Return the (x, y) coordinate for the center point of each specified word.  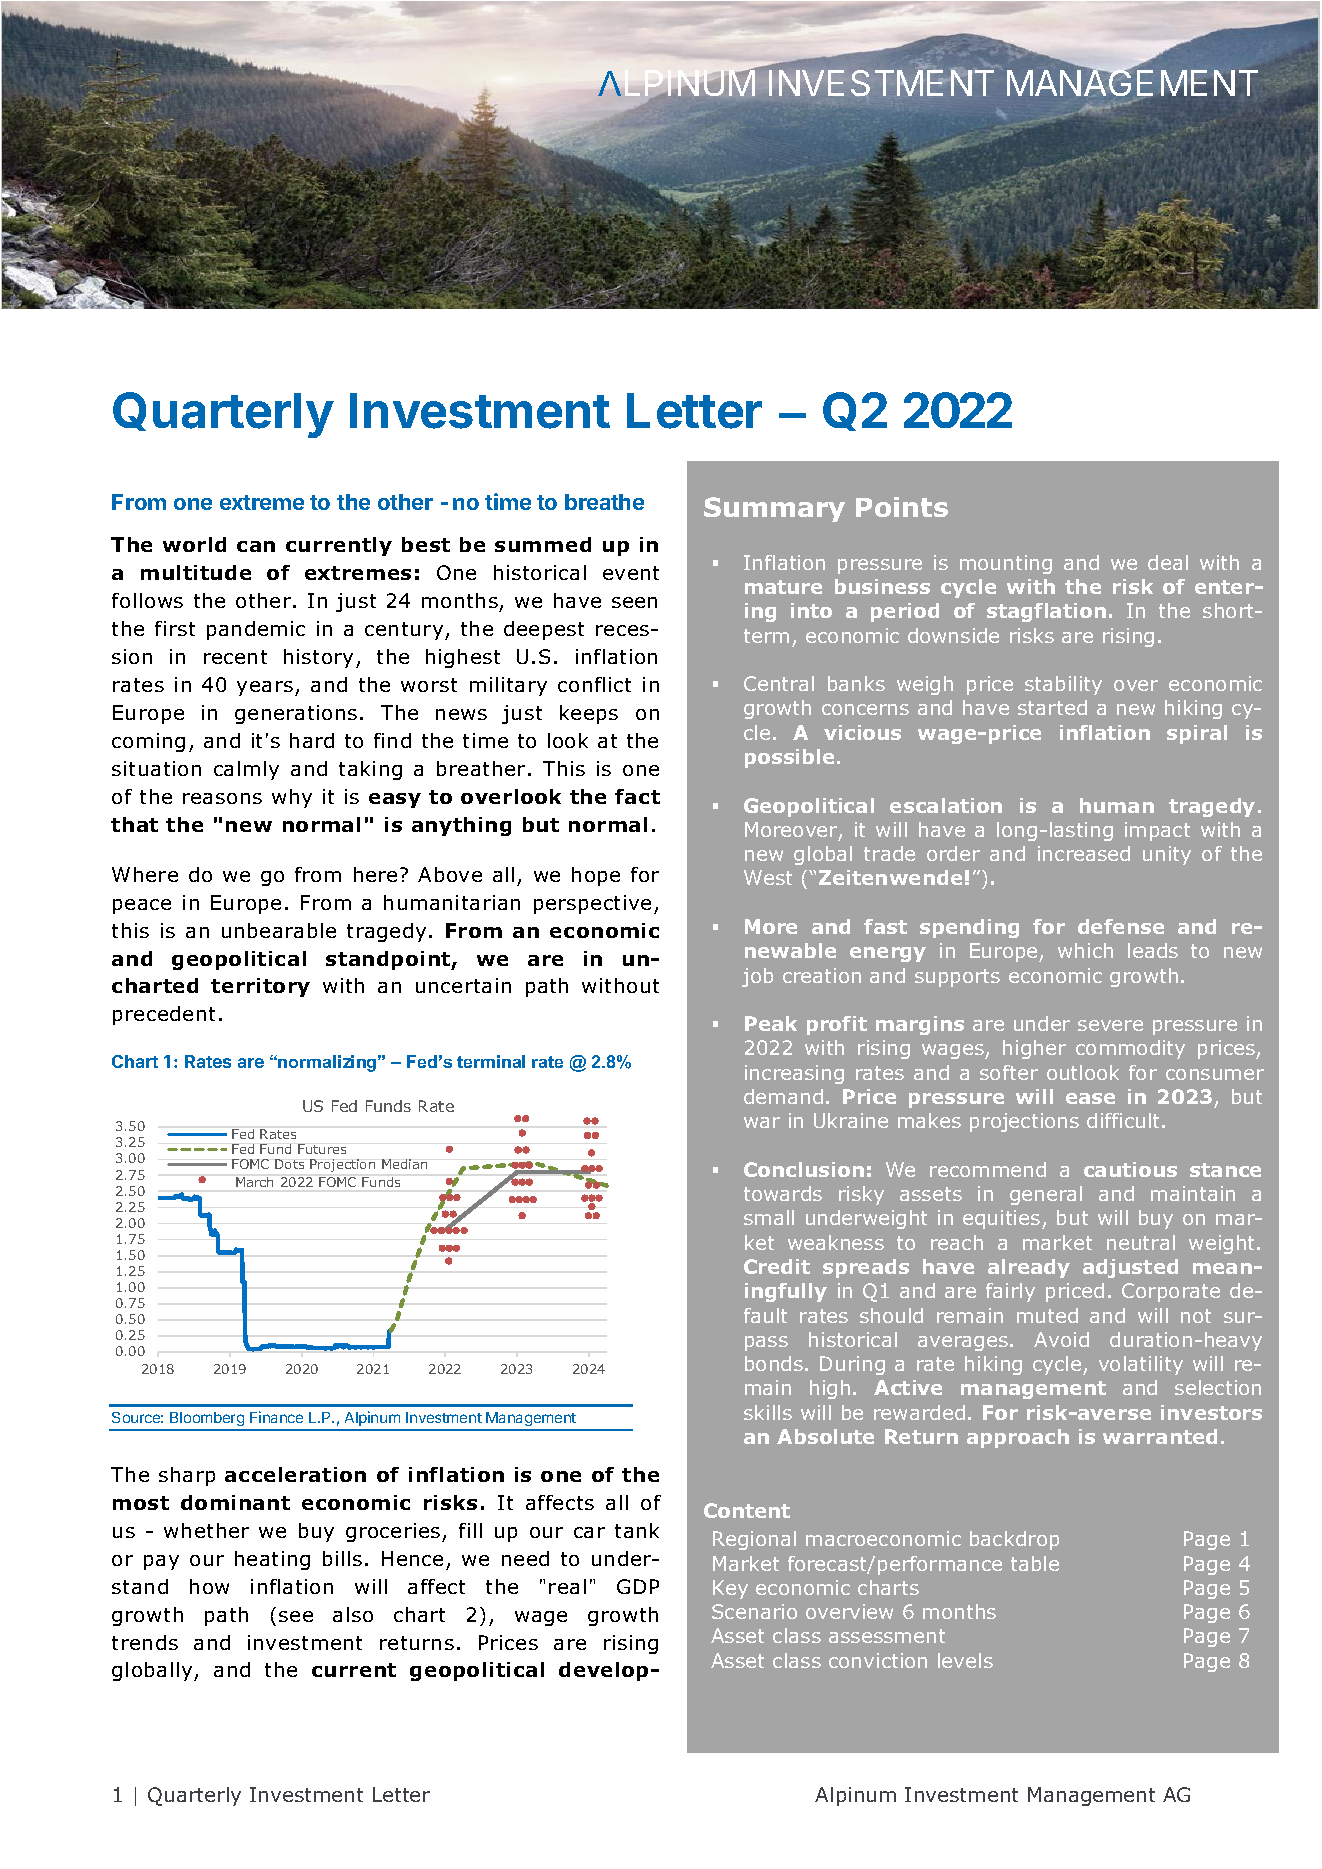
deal (1168, 562)
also (353, 1614)
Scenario (754, 1611)
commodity (1130, 1049)
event (631, 573)
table (1035, 1563)
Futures (322, 1149)
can (256, 546)
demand (783, 1096)
